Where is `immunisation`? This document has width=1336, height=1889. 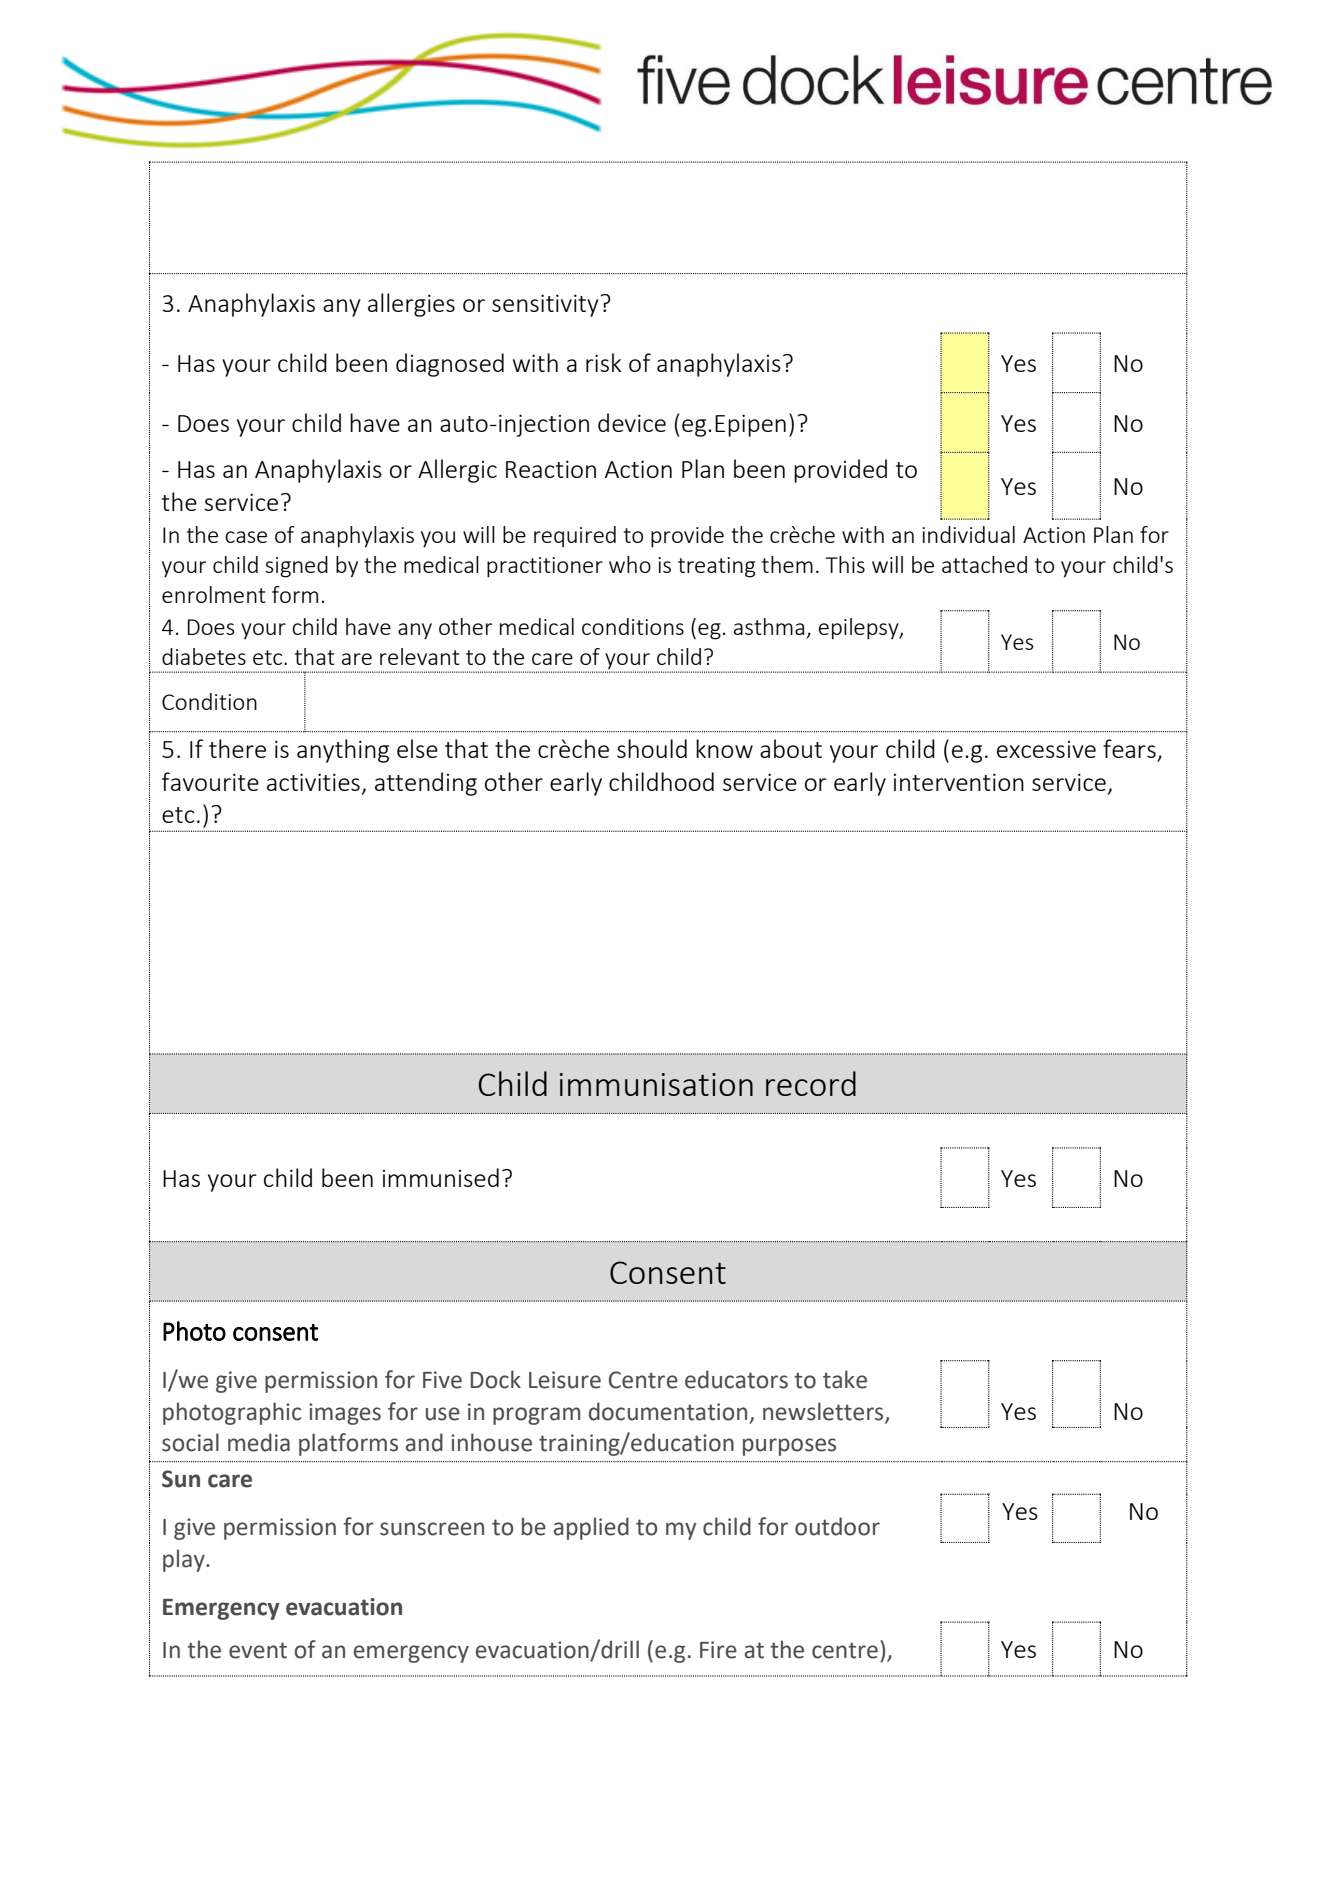
immunisation is located at coordinates (656, 1084).
